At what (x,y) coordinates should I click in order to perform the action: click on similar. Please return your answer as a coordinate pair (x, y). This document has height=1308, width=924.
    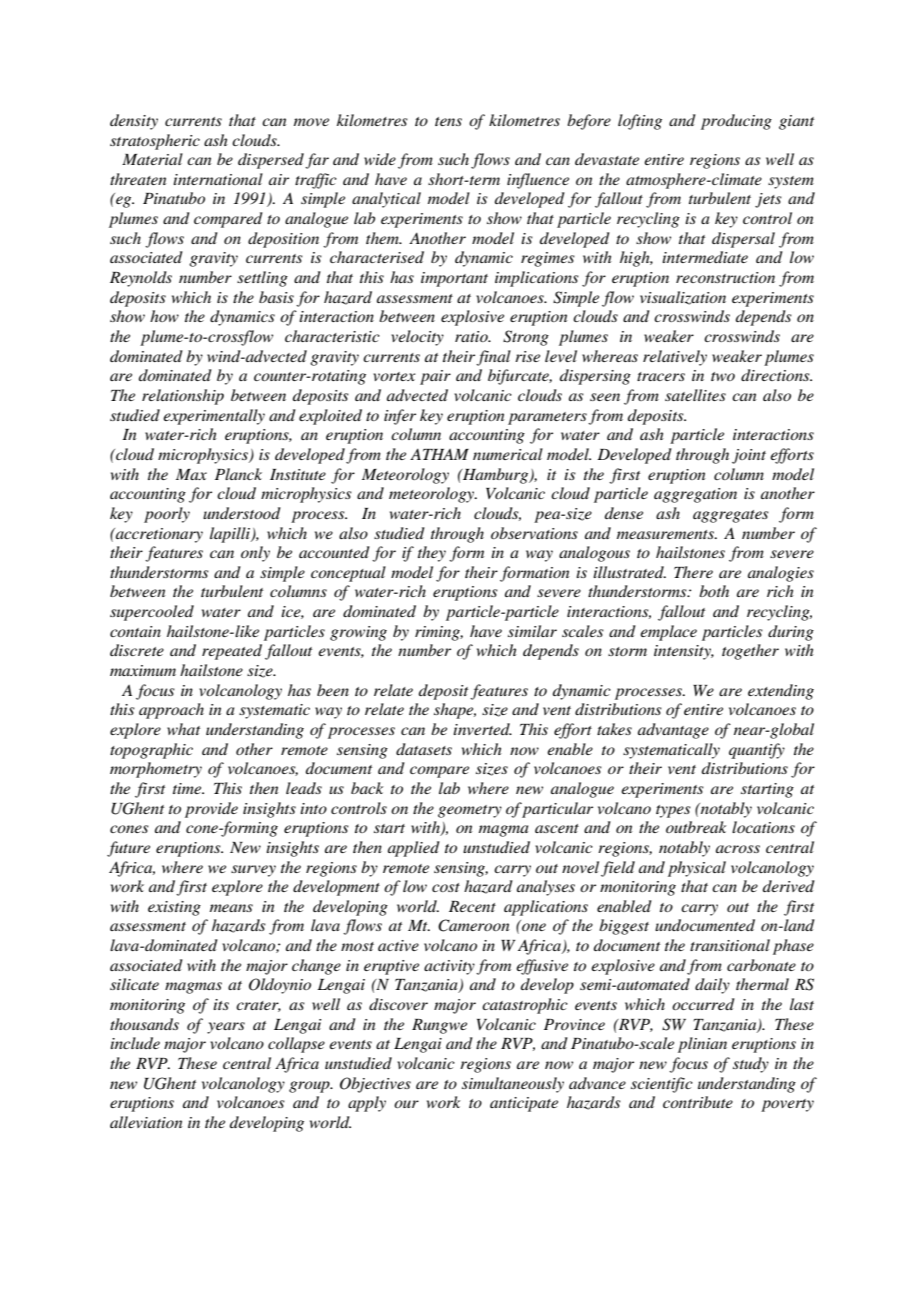
    Looking at the image, I should click on (532, 631).
